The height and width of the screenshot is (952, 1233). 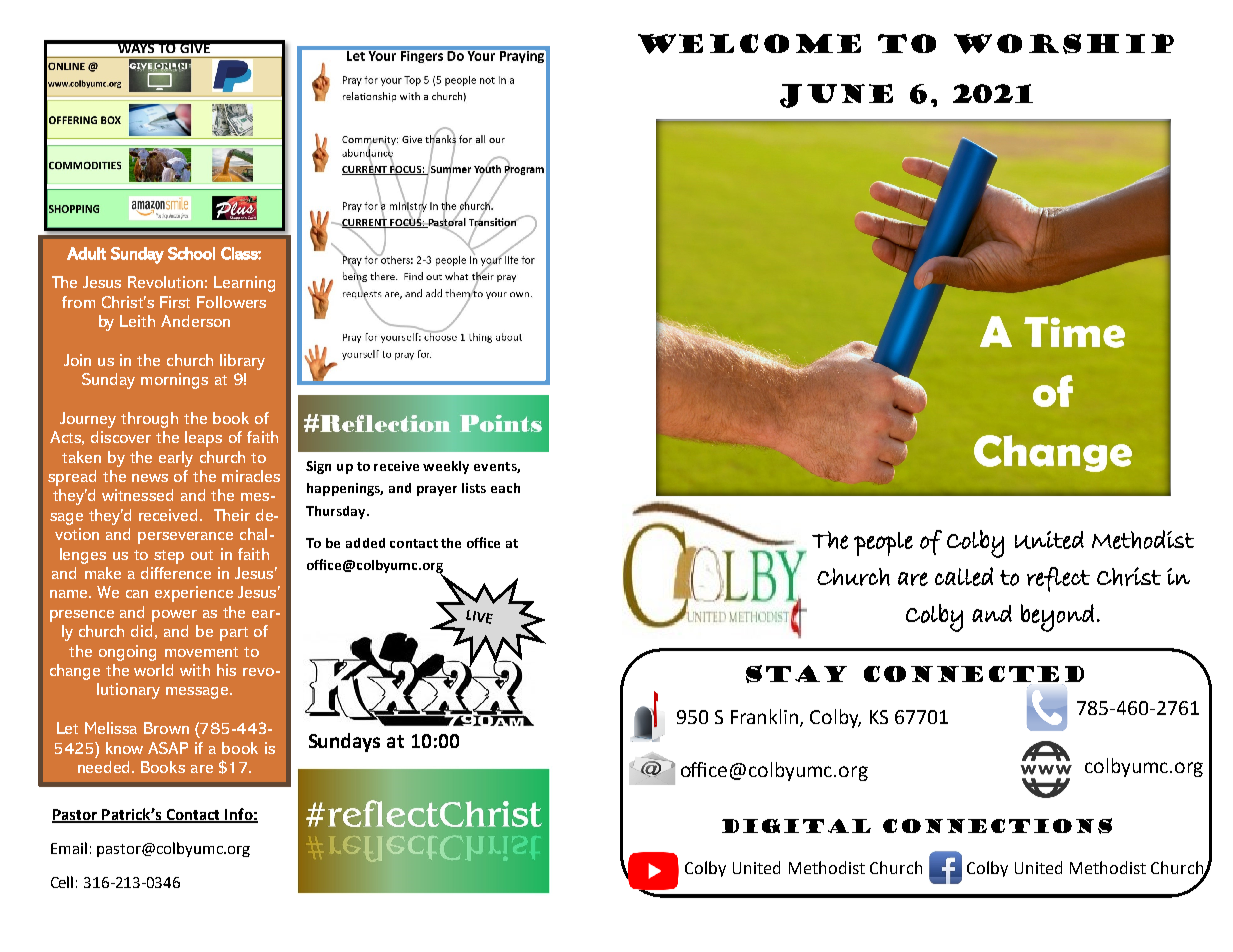 I want to click on Connections, so click(x=997, y=826).
